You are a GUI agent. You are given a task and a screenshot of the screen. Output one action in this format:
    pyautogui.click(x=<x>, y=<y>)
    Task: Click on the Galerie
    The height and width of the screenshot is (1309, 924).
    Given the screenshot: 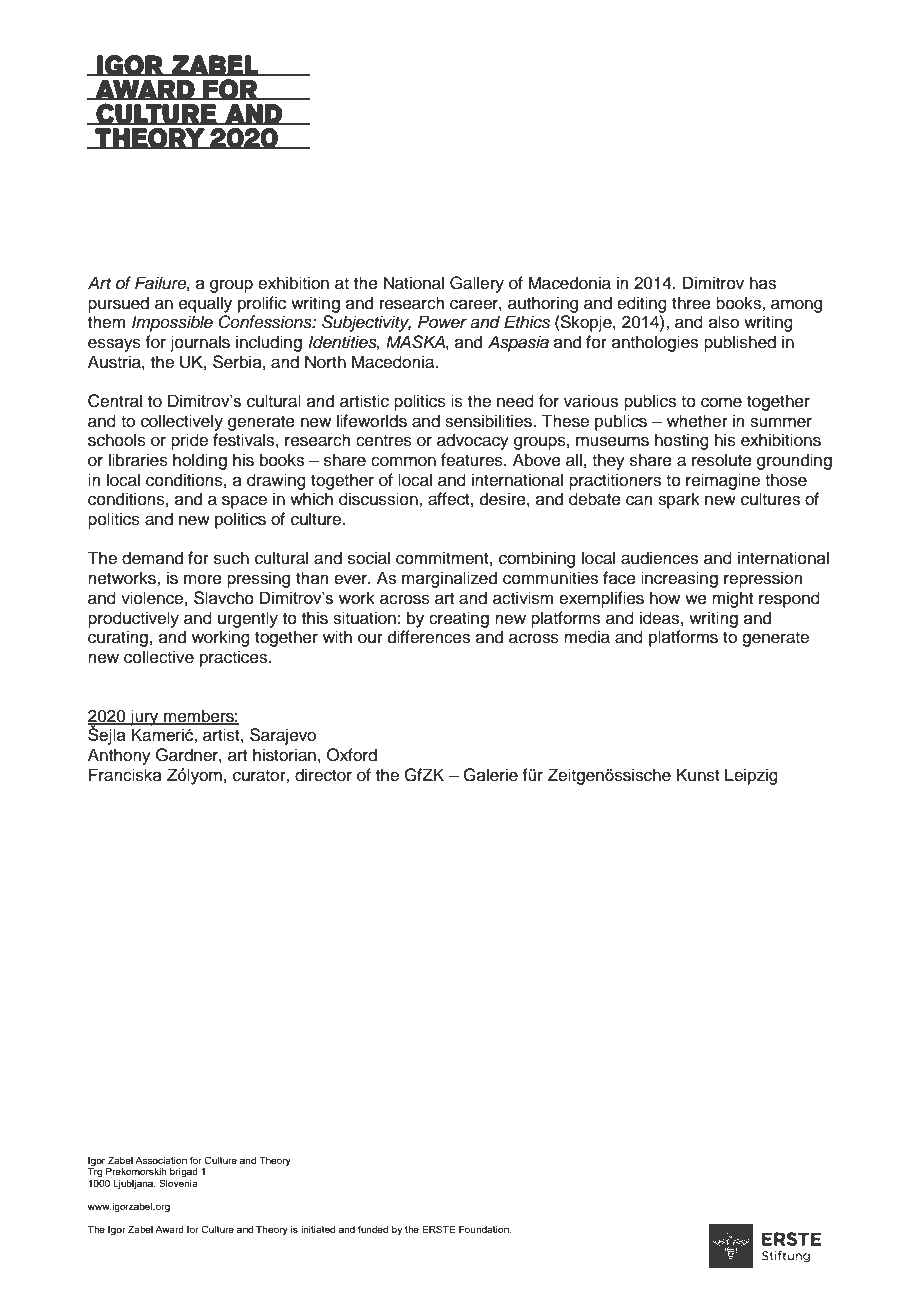 What is the action you would take?
    pyautogui.click(x=490, y=775)
